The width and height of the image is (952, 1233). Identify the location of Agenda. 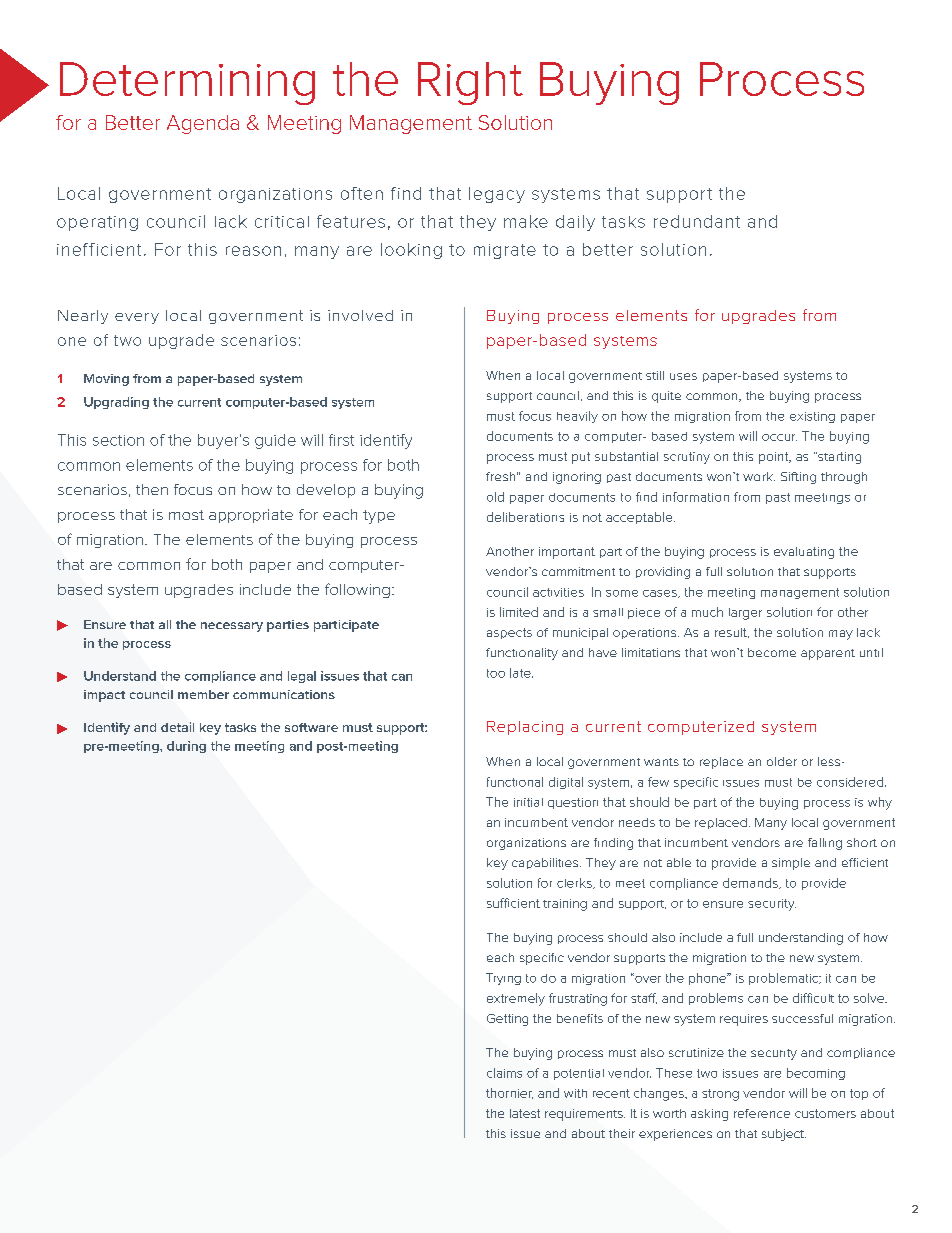
(203, 124).
